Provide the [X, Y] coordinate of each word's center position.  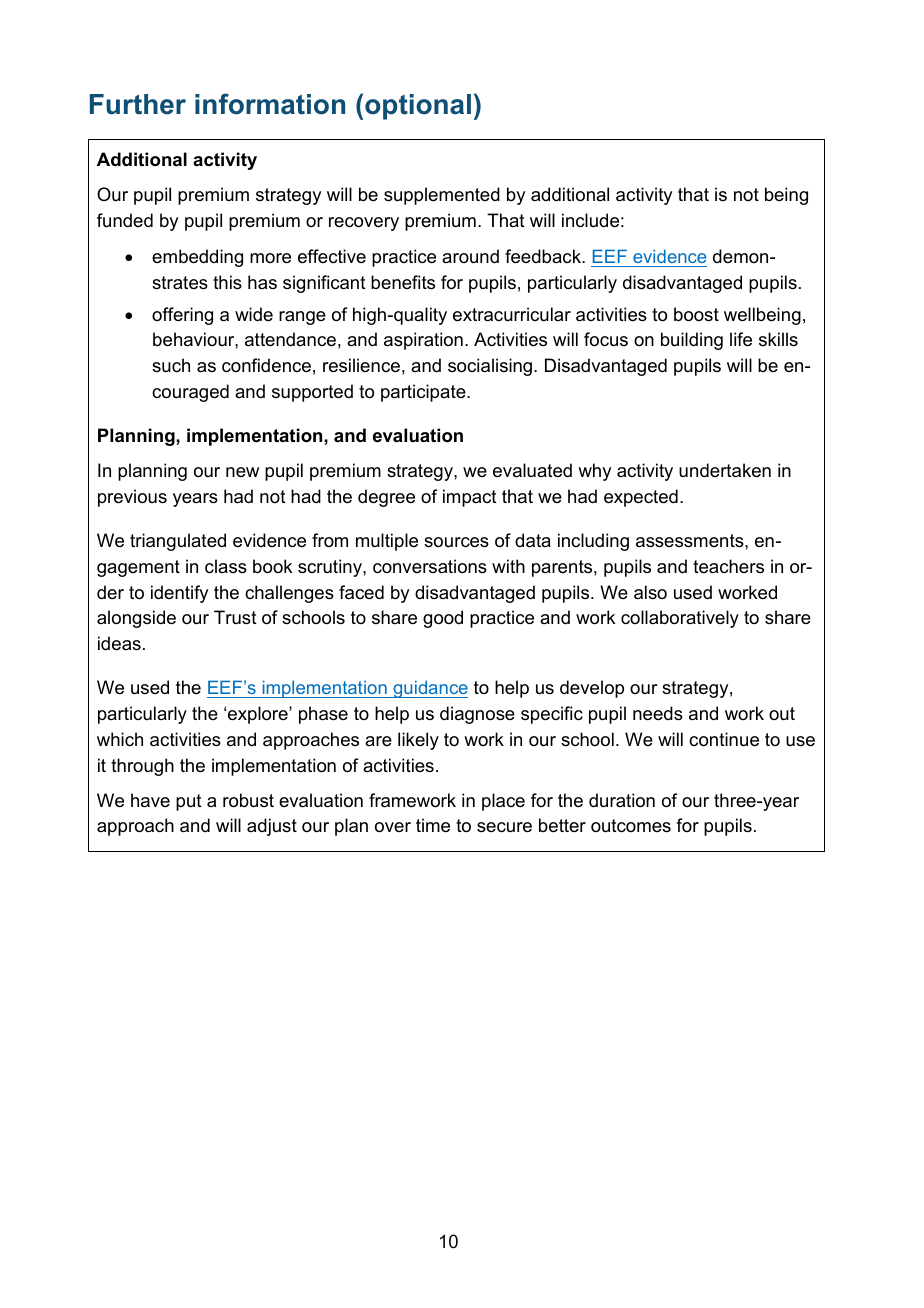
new [242, 472]
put [189, 802]
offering [182, 316]
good [443, 619]
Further [138, 104]
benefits [403, 282]
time [433, 825]
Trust [235, 617]
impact [470, 498]
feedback [544, 256]
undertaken [725, 470]
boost [696, 314]
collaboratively [680, 619]
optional [418, 107]
